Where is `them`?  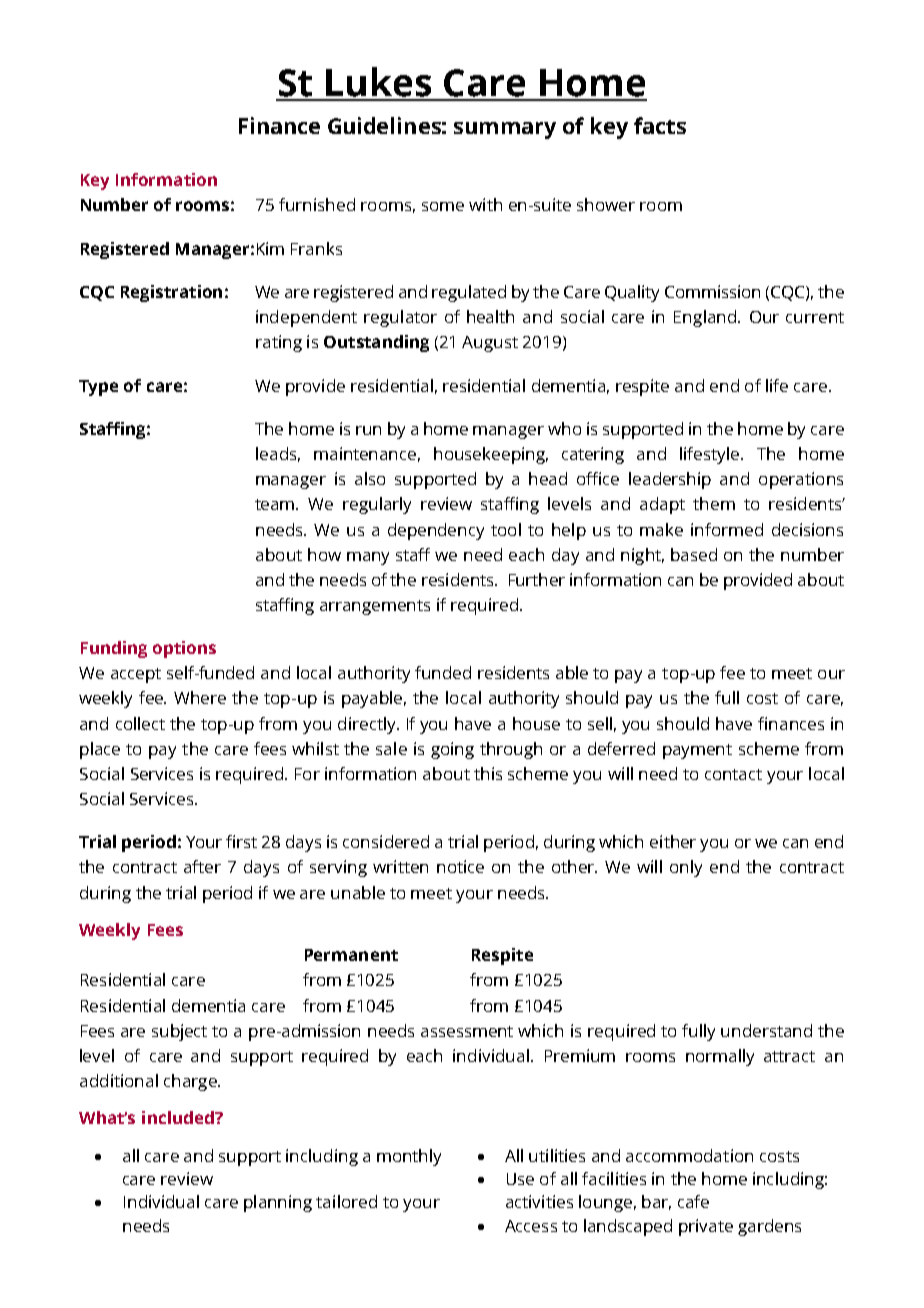 them is located at coordinates (714, 503).
